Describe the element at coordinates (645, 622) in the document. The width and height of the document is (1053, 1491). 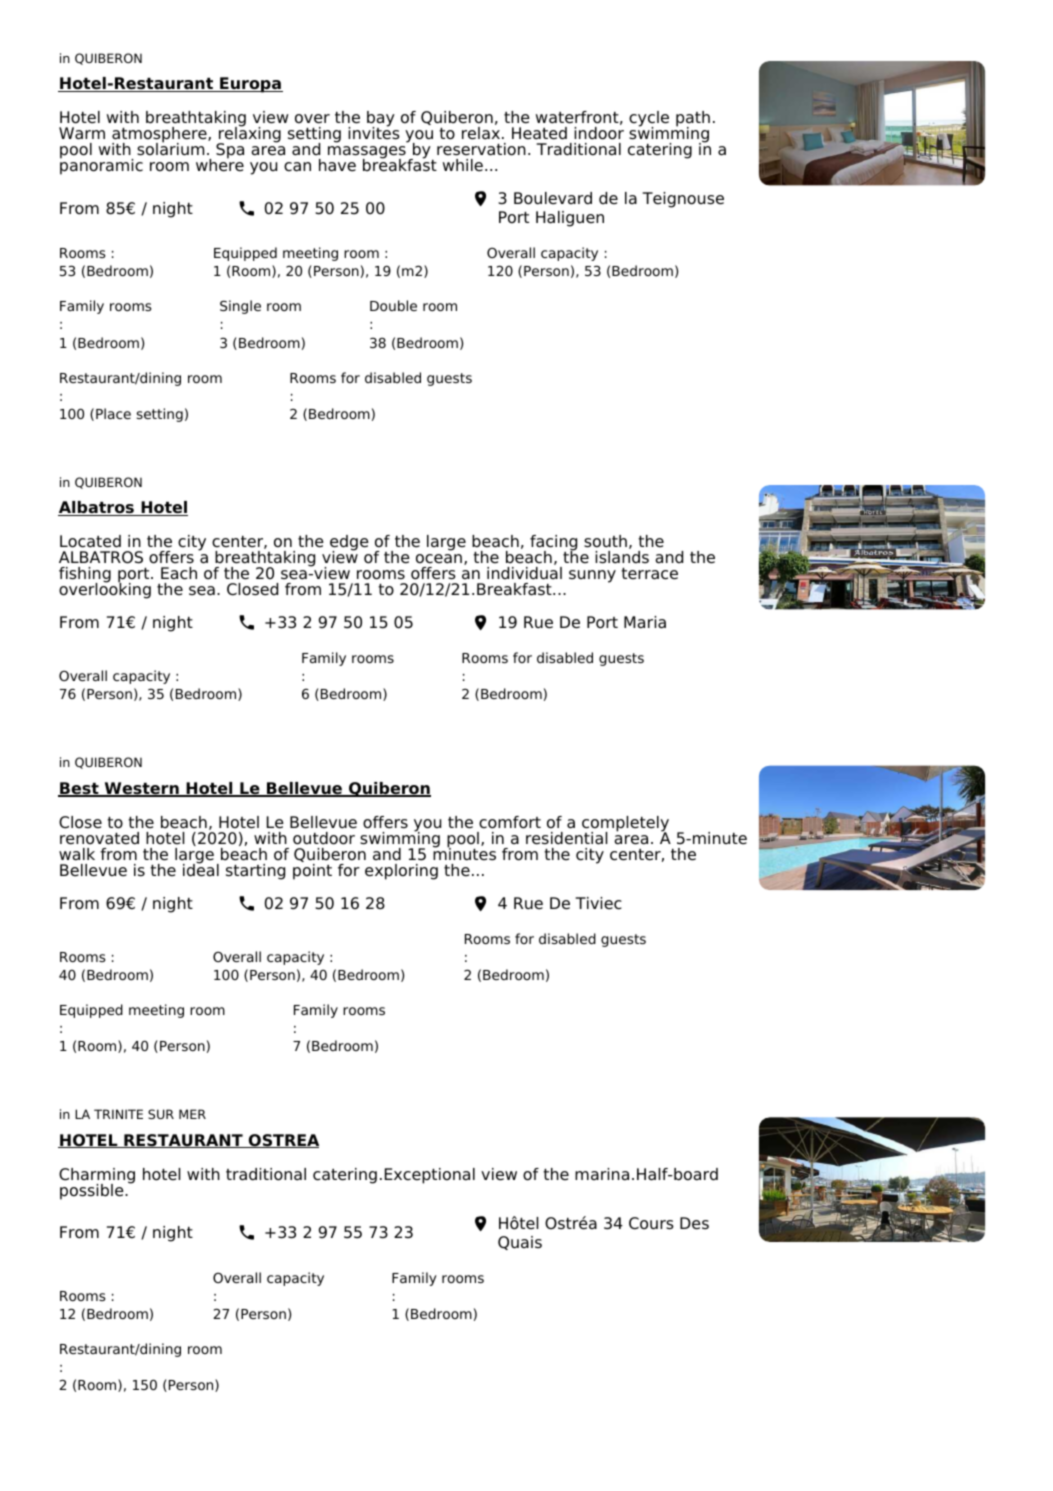
I see `Maria` at that location.
